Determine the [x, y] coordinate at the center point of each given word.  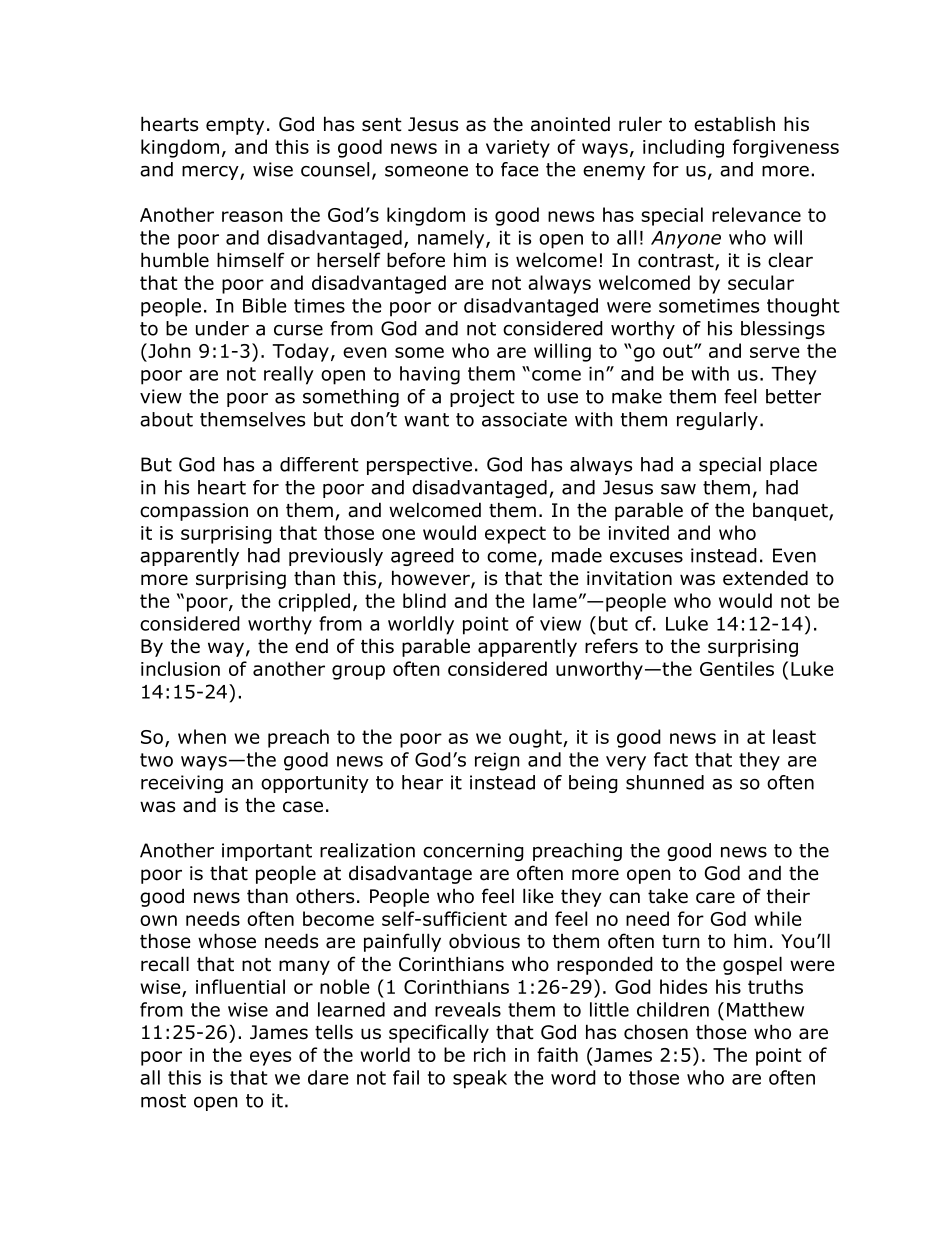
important [267, 852]
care [715, 898]
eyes [270, 1058]
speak [480, 1079]
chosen [656, 1032]
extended [765, 578]
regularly [717, 421]
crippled [314, 602]
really [289, 375]
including [683, 148]
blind [424, 600]
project [482, 398]
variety [518, 149]
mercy [211, 172]
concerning [473, 852]
